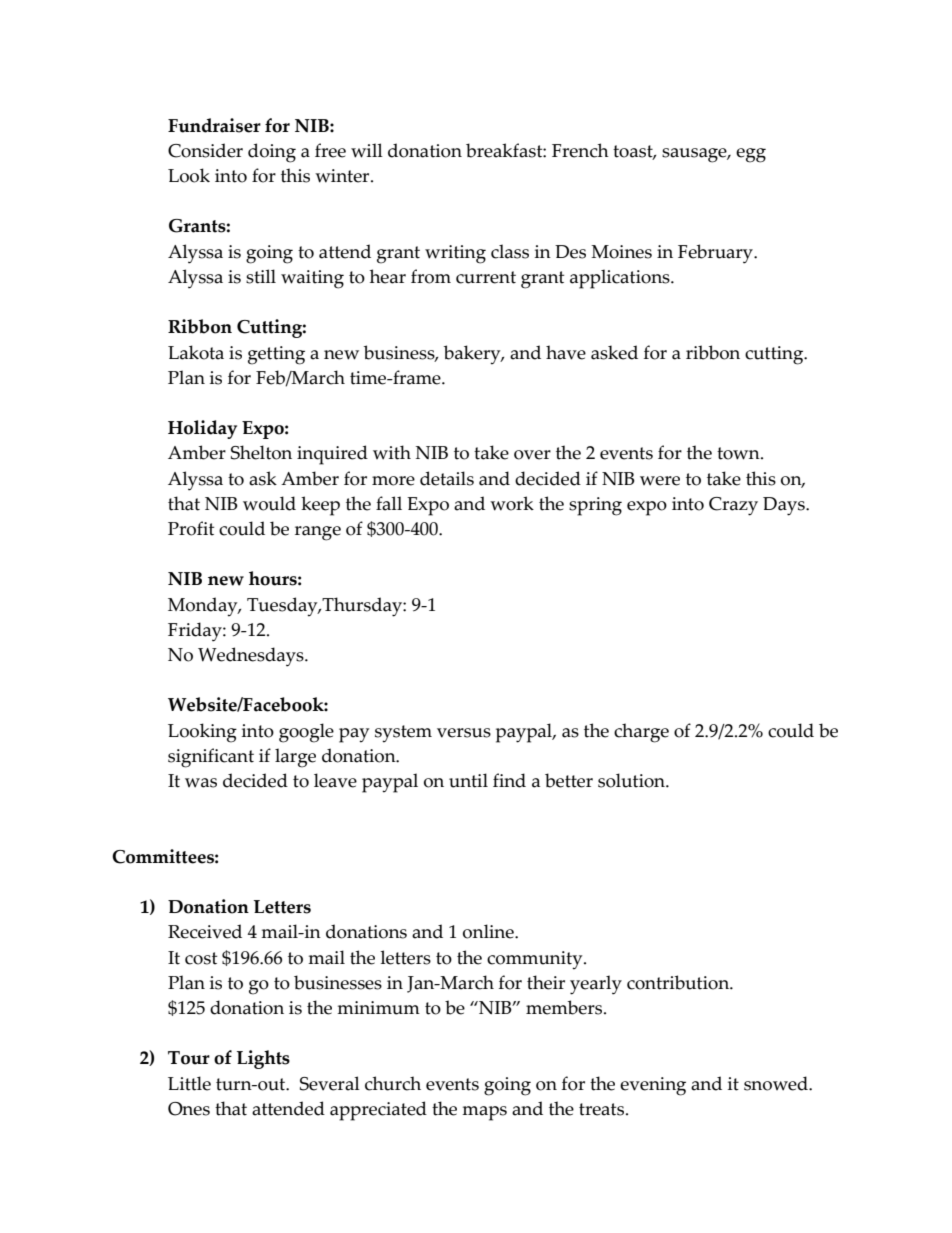  I want to click on French, so click(580, 150).
